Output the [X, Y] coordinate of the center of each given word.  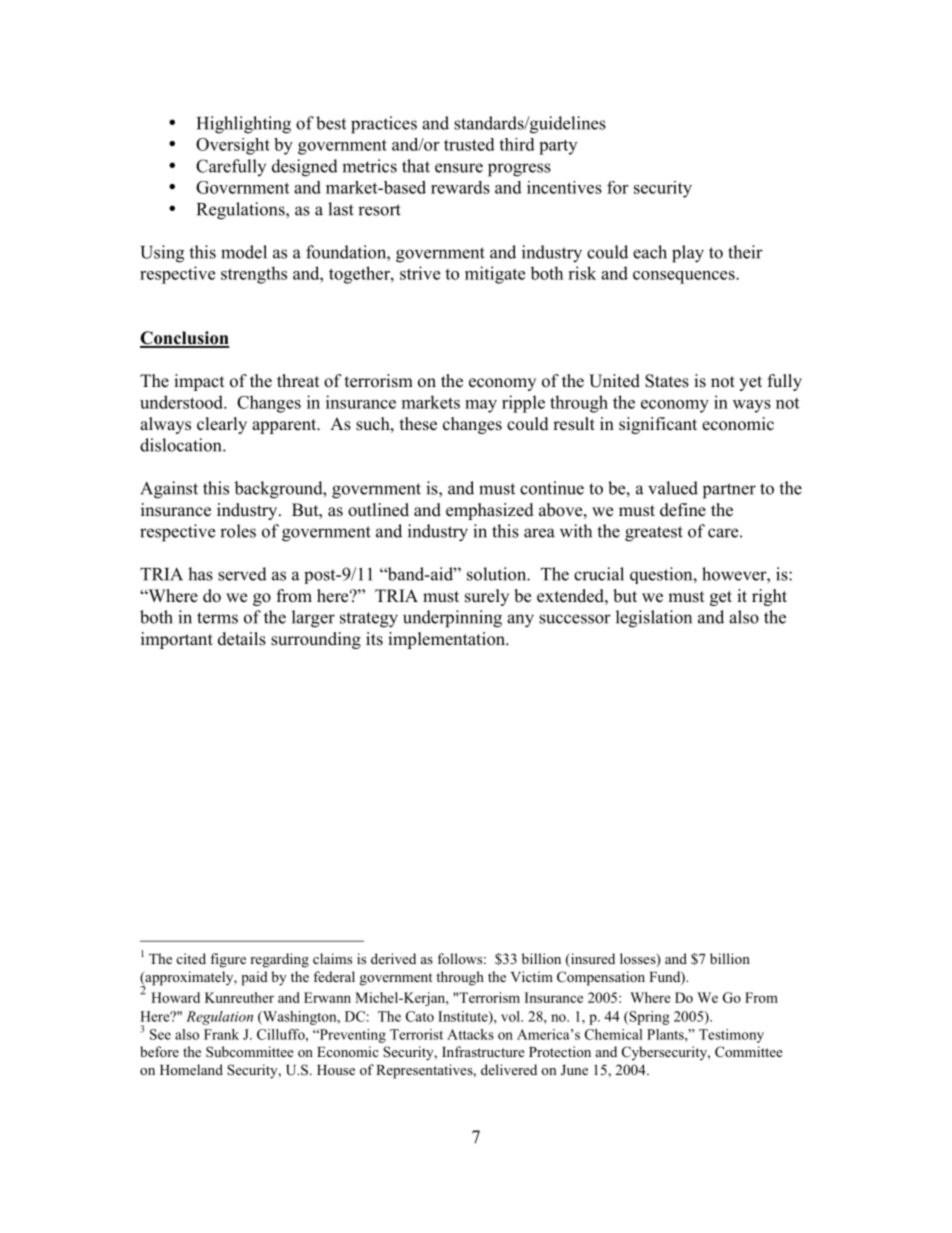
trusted [469, 144]
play [688, 254]
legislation [654, 619]
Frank [221, 1034]
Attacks [470, 1034]
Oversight [233, 146]
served [242, 574]
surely [487, 597]
